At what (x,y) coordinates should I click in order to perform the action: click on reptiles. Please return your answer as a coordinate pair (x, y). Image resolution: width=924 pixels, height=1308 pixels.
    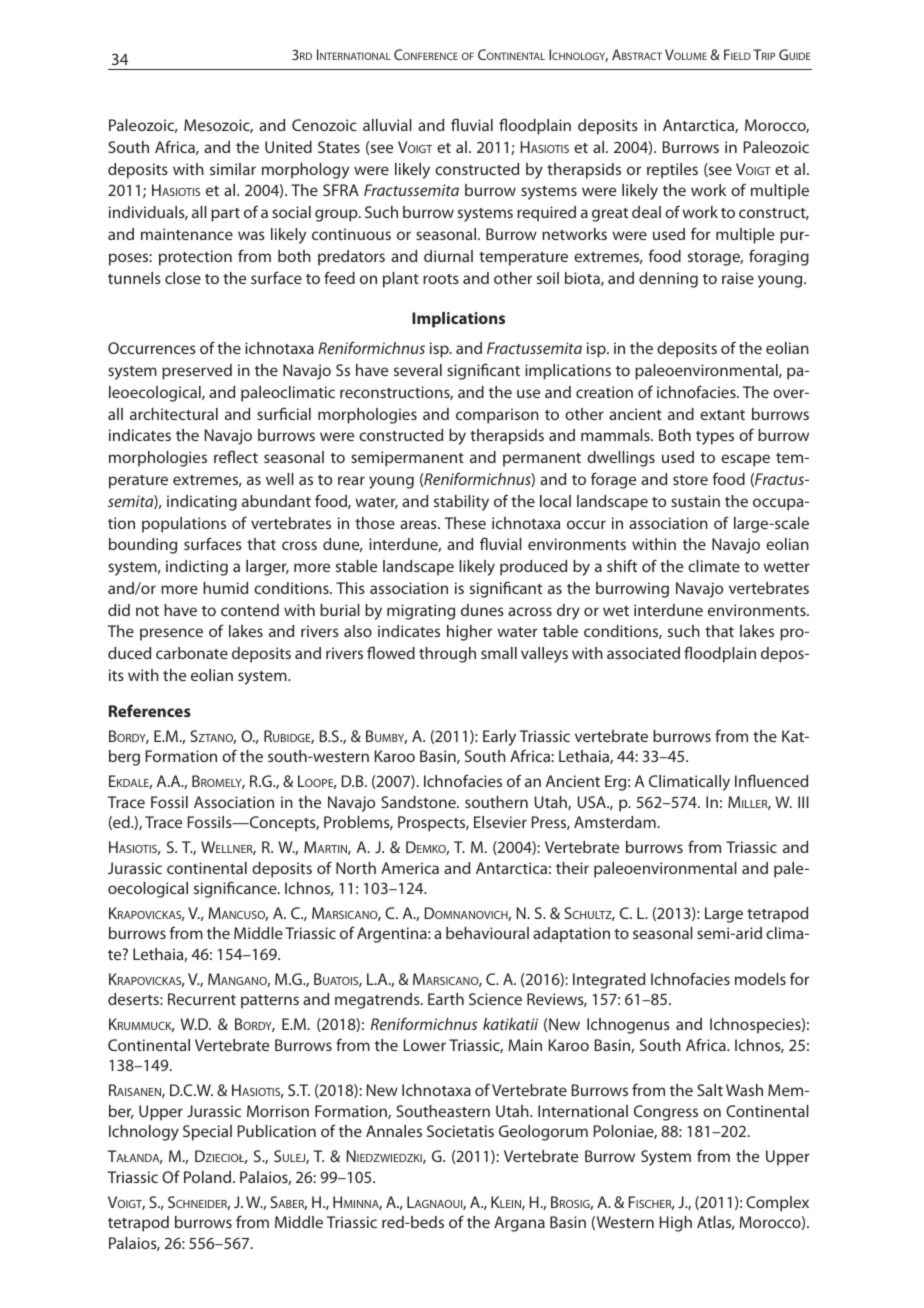
    Looking at the image, I should click on (672, 171).
